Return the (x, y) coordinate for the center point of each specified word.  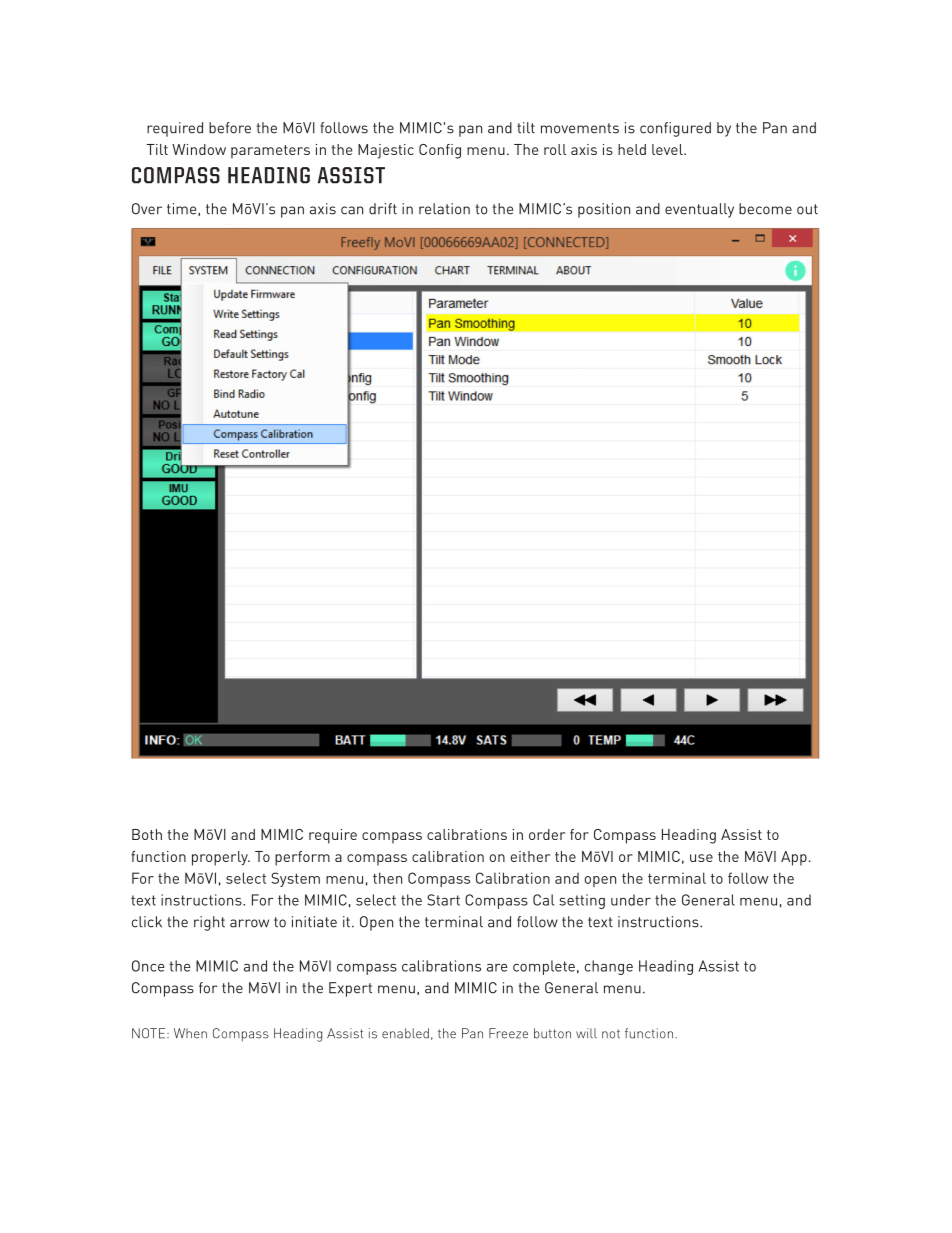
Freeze (508, 1033)
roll (555, 149)
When (190, 1033)
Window (199, 149)
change (608, 967)
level (668, 149)
